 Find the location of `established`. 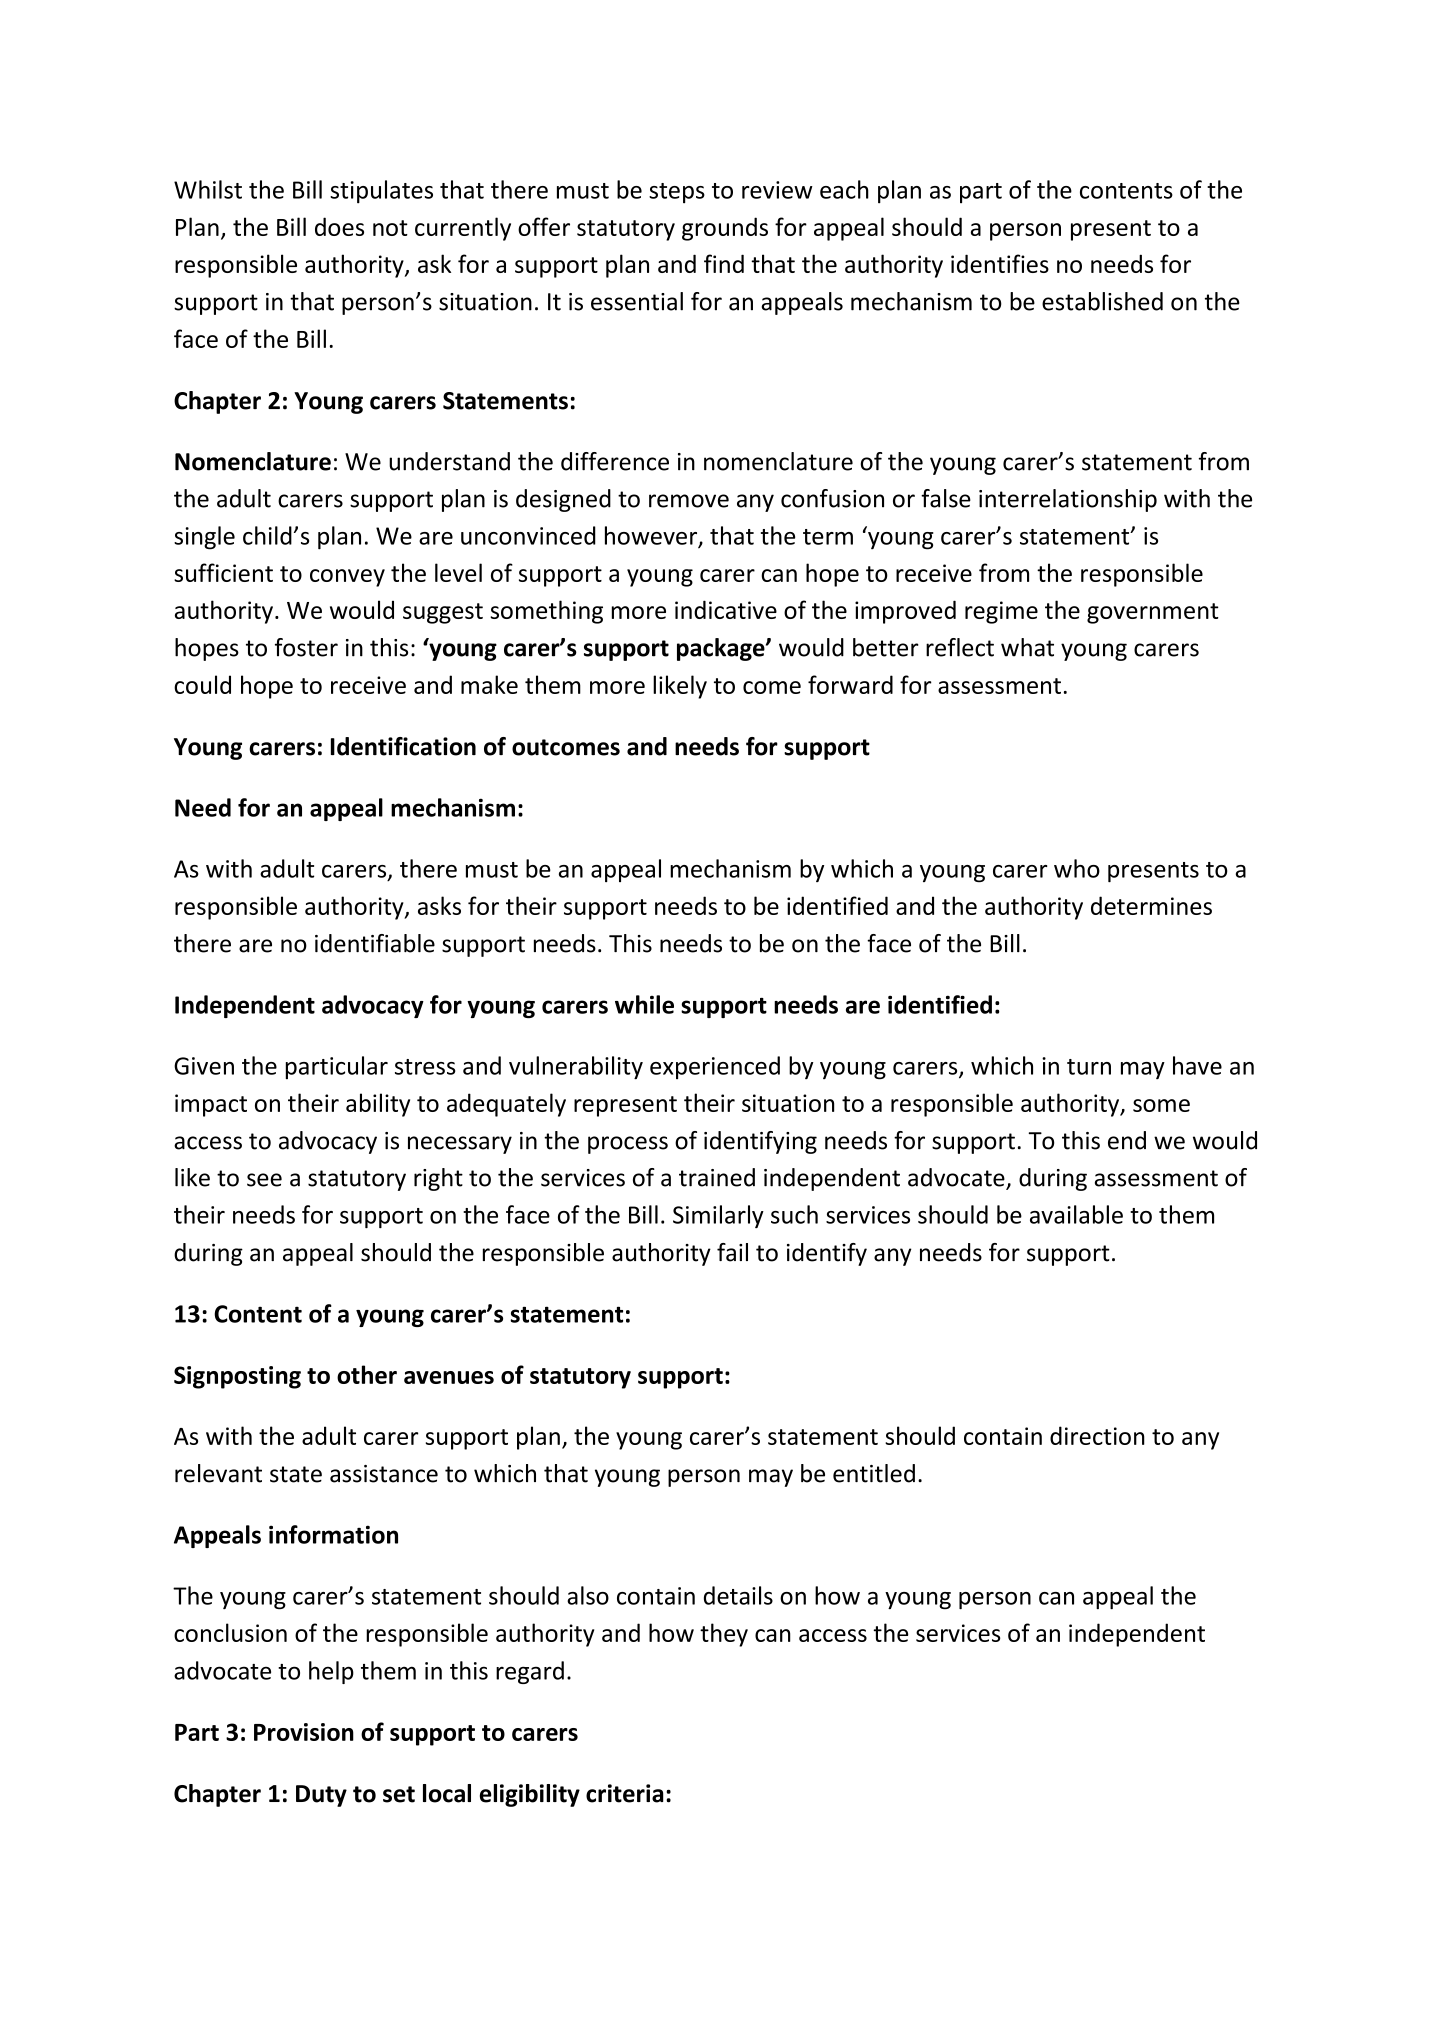

established is located at coordinates (1102, 301).
